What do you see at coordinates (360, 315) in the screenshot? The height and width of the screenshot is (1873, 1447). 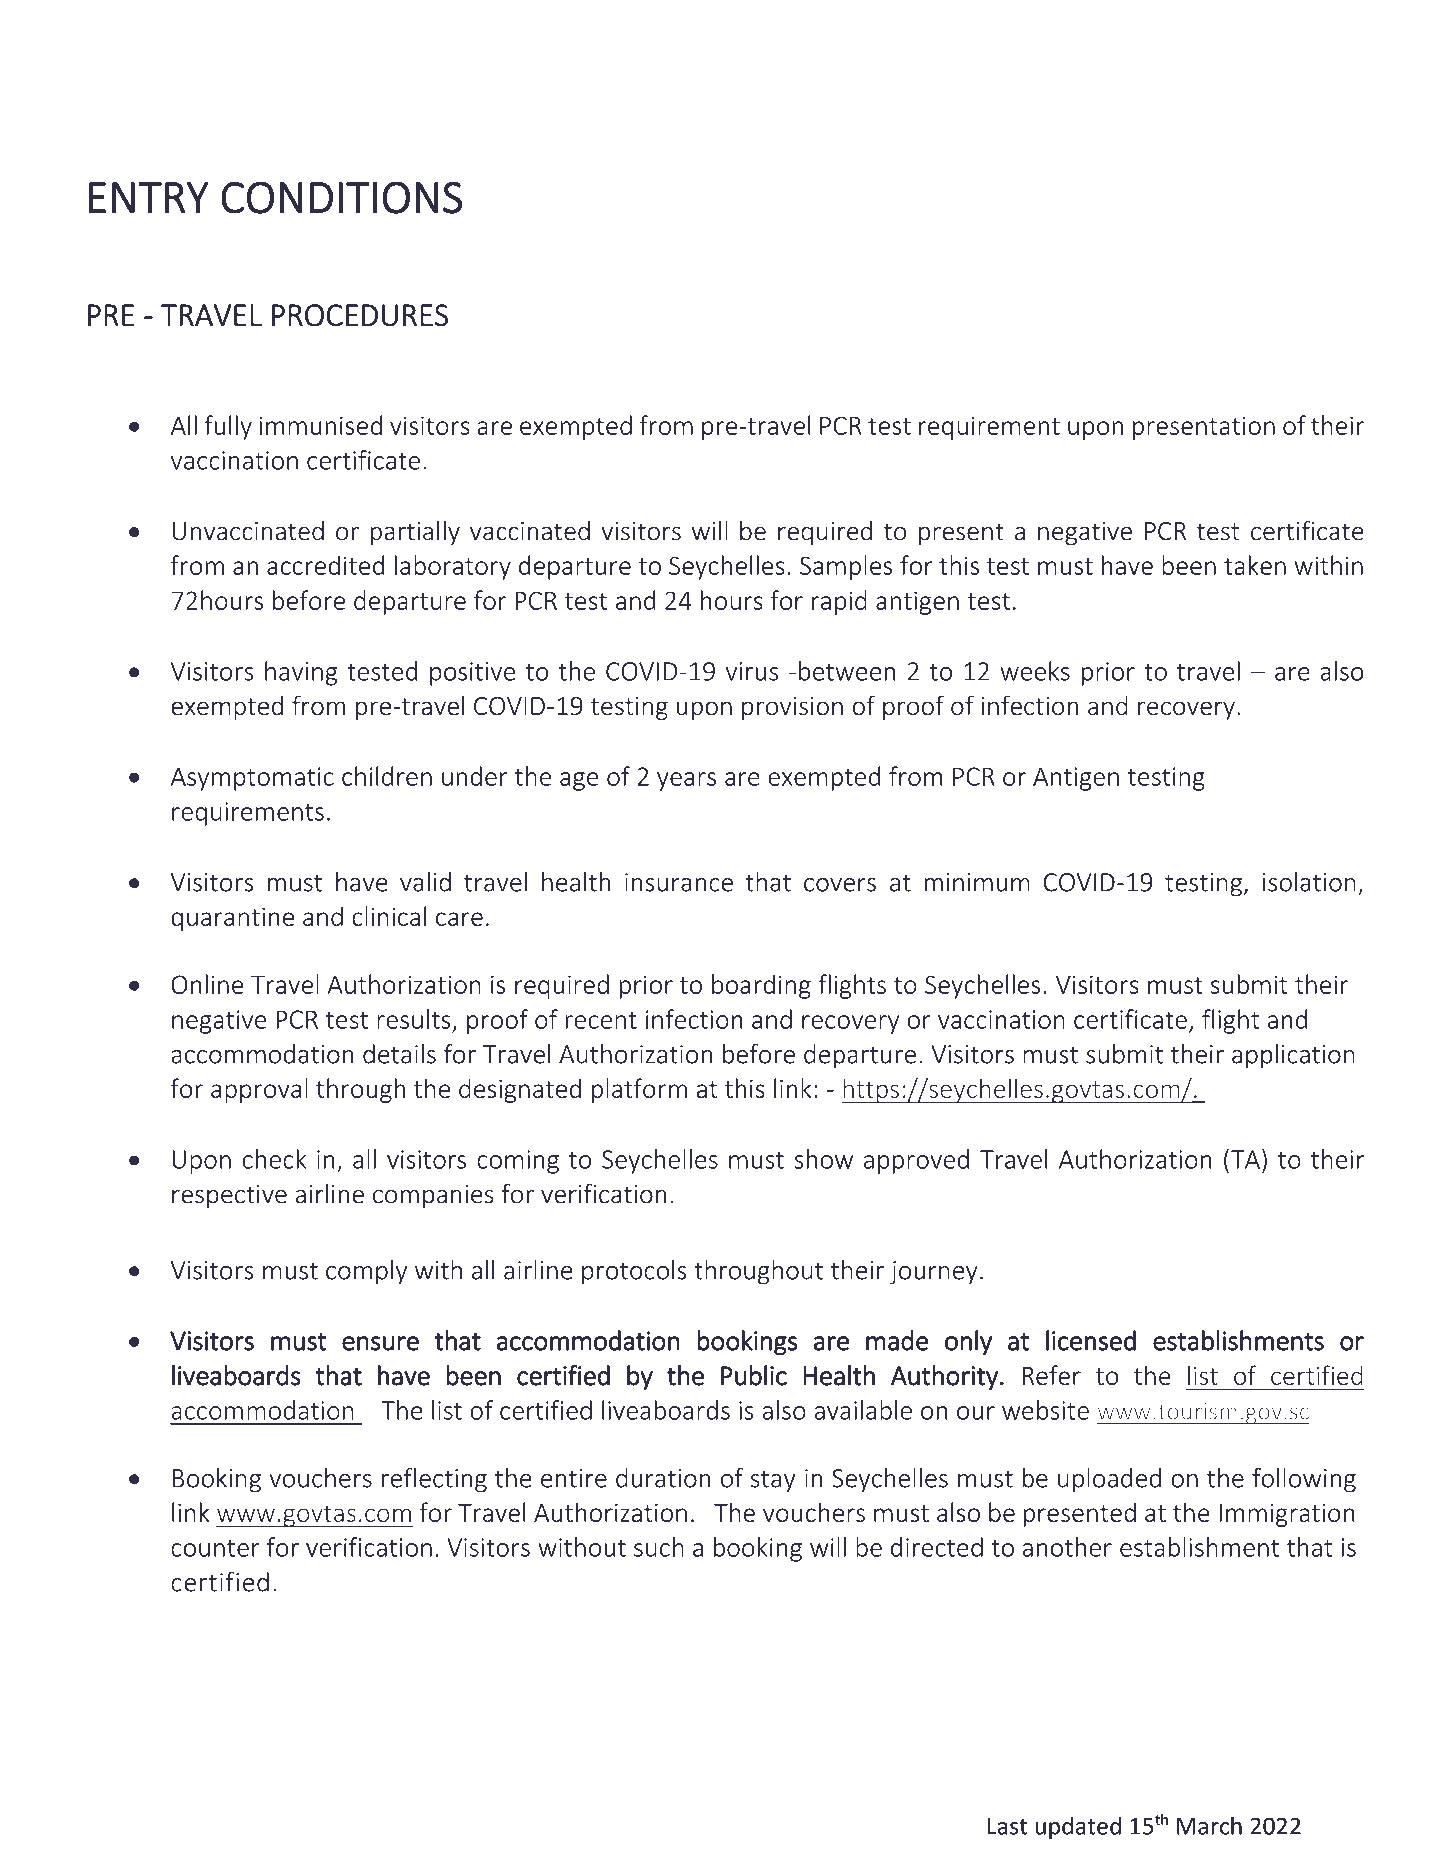 I see `PROCEDURES` at bounding box center [360, 315].
